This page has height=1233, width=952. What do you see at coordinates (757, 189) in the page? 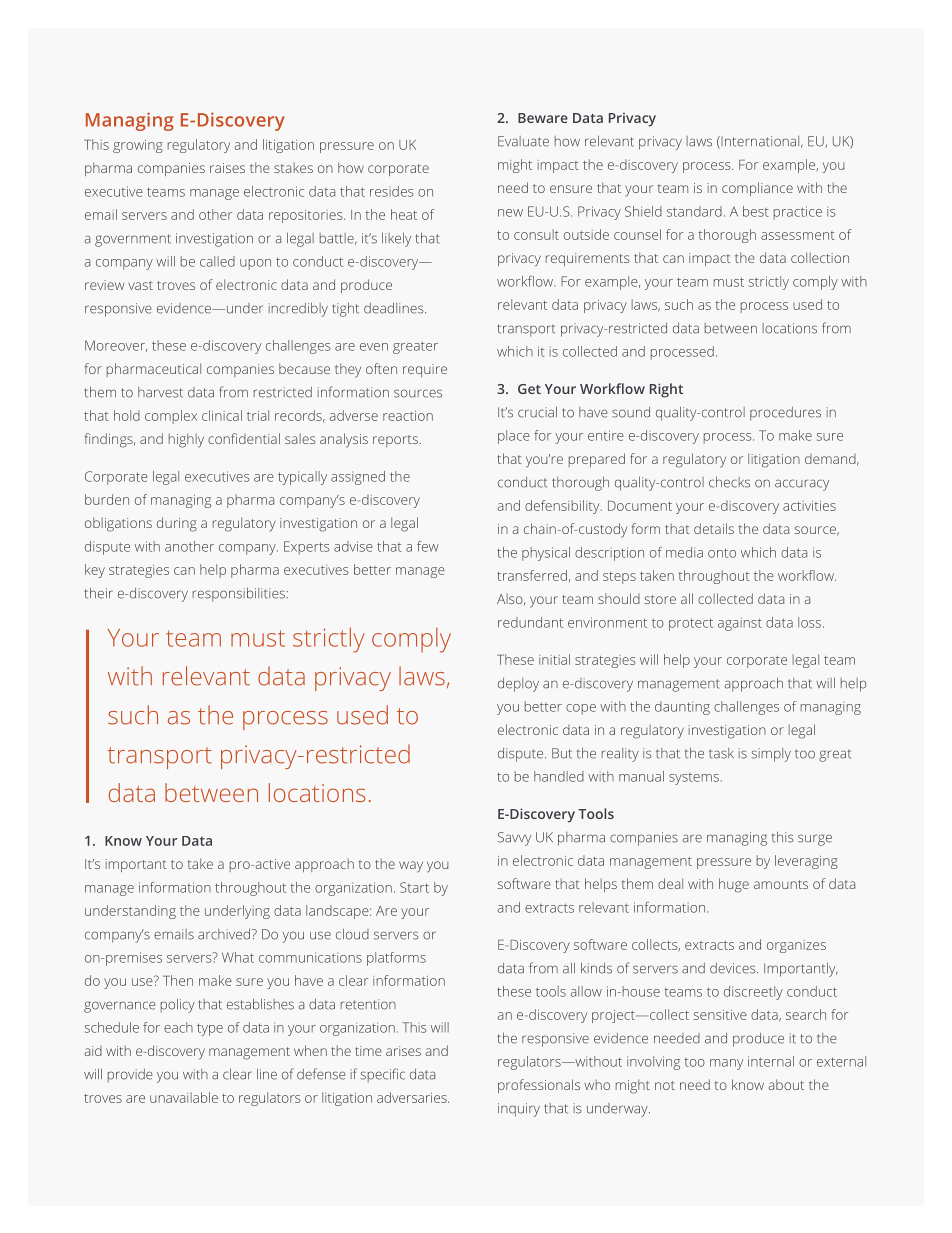
I see `compliance` at bounding box center [757, 189].
